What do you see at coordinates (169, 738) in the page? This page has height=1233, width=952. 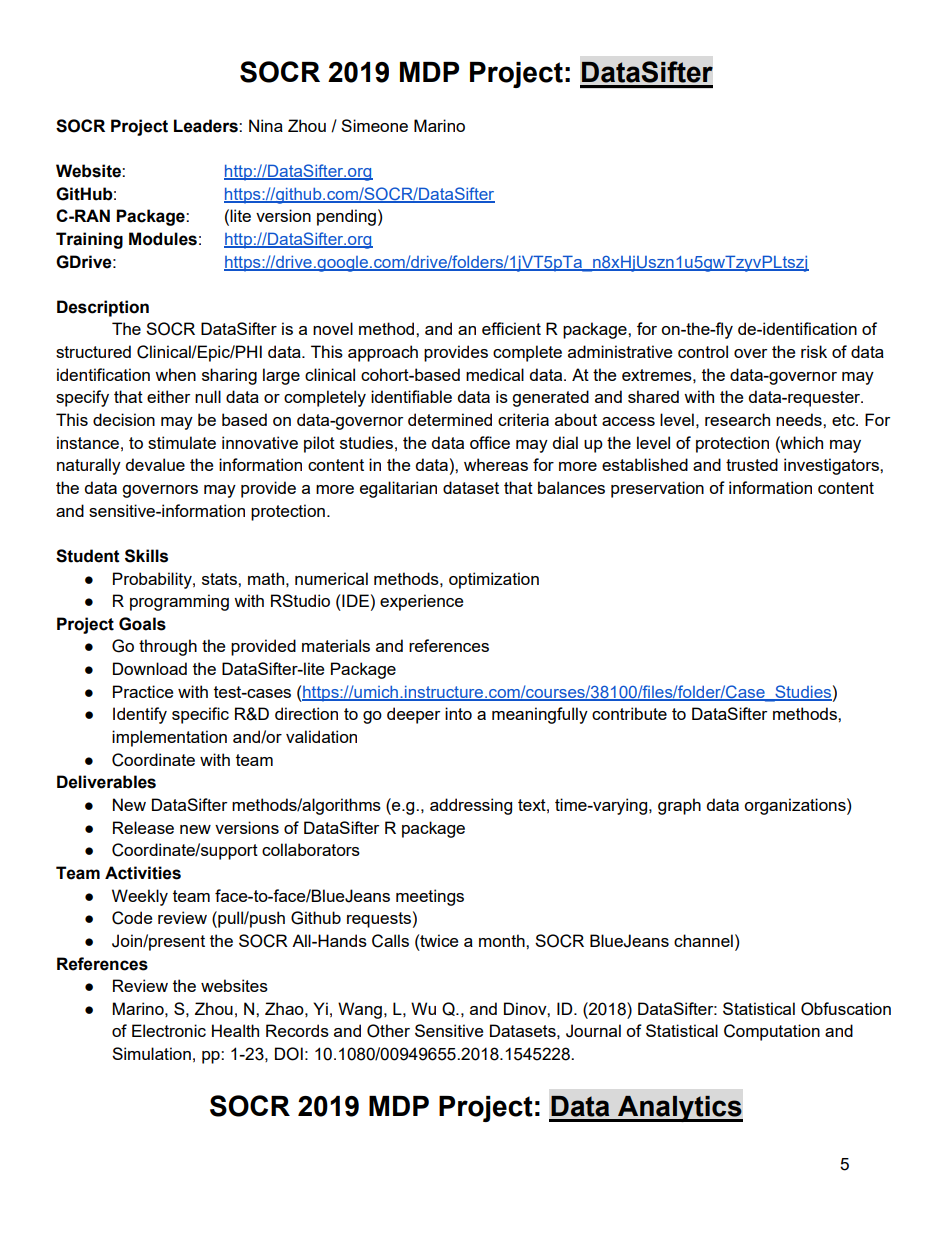 I see `implementation` at bounding box center [169, 738].
